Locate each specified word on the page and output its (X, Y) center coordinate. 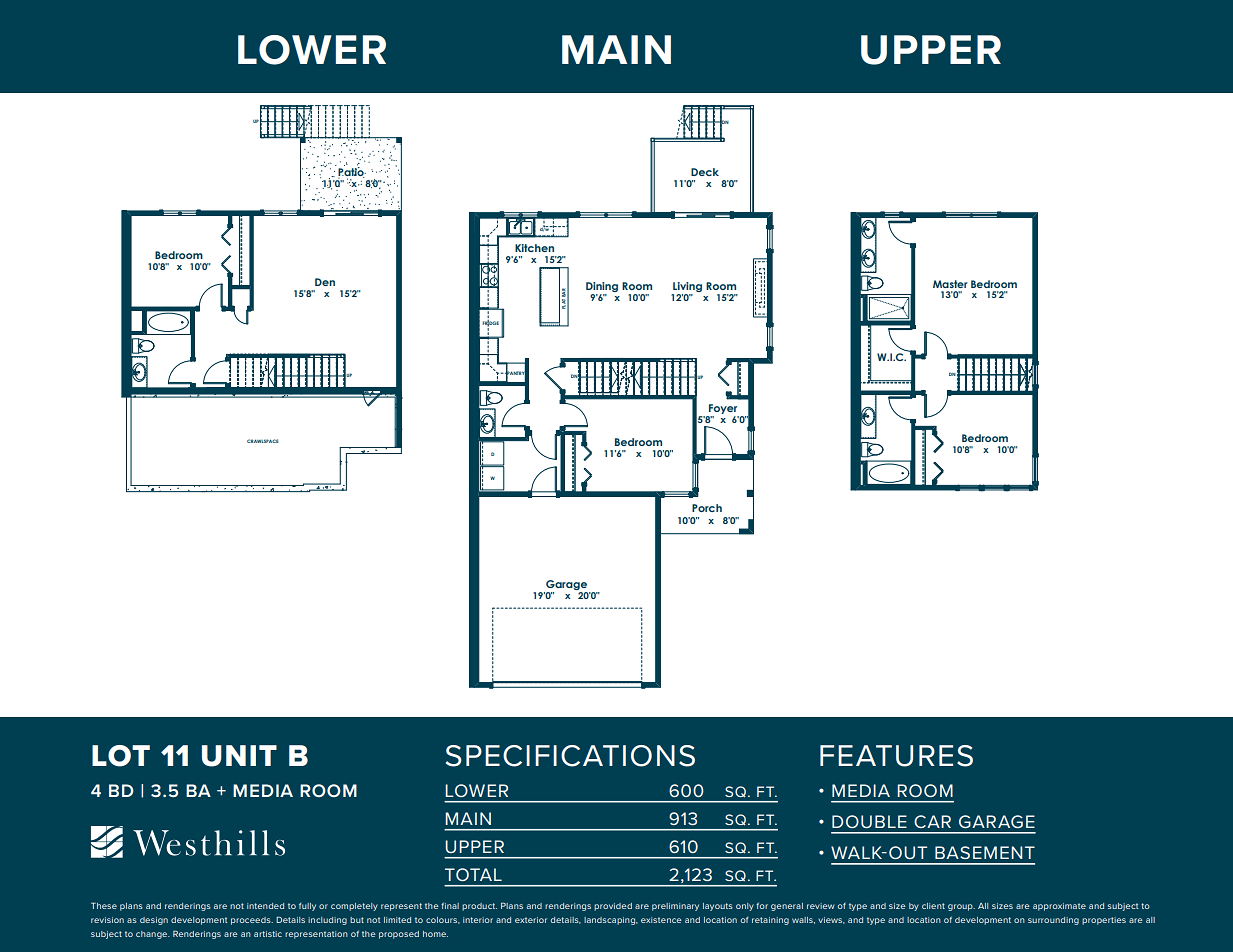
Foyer (723, 410)
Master (950, 284)
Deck (705, 172)
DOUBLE (869, 821)
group (961, 907)
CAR (932, 821)
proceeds (252, 921)
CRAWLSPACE (262, 441)
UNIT (239, 756)
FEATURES (896, 756)
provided (613, 907)
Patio (352, 173)
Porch (707, 508)
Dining (602, 287)
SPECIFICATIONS (570, 756)
